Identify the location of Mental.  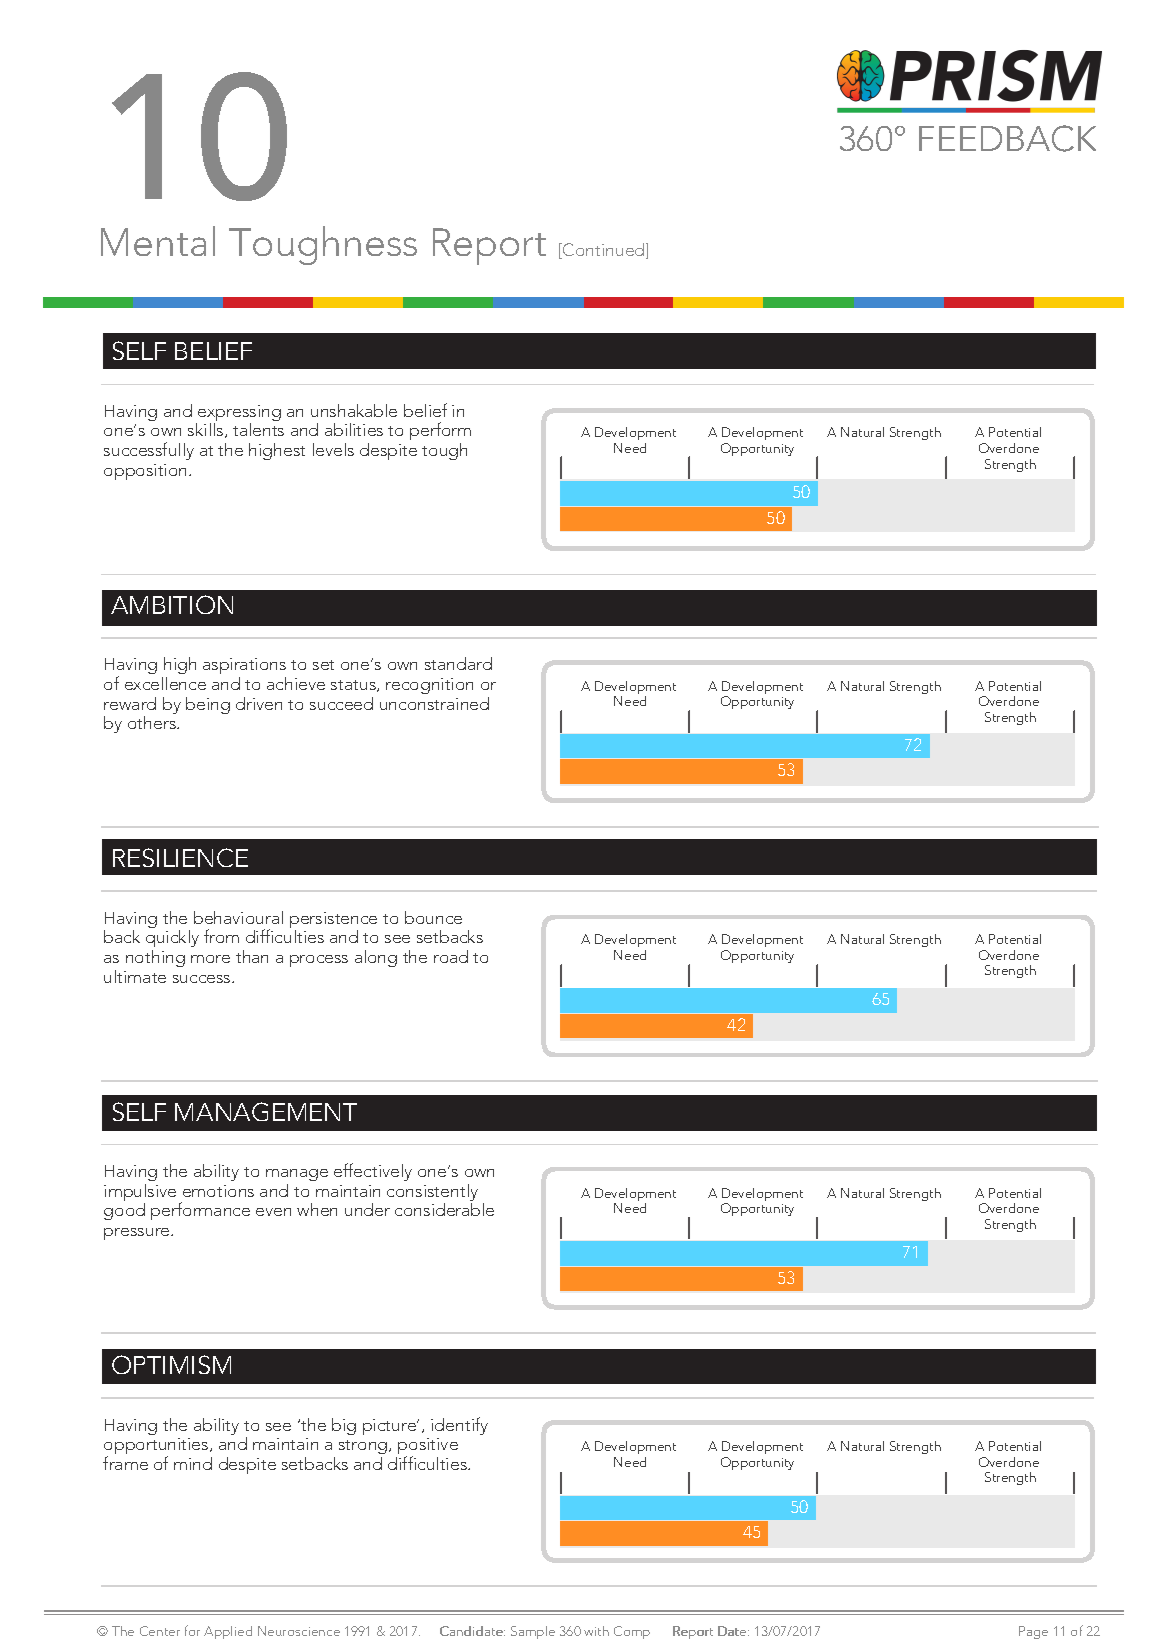
(158, 241).
